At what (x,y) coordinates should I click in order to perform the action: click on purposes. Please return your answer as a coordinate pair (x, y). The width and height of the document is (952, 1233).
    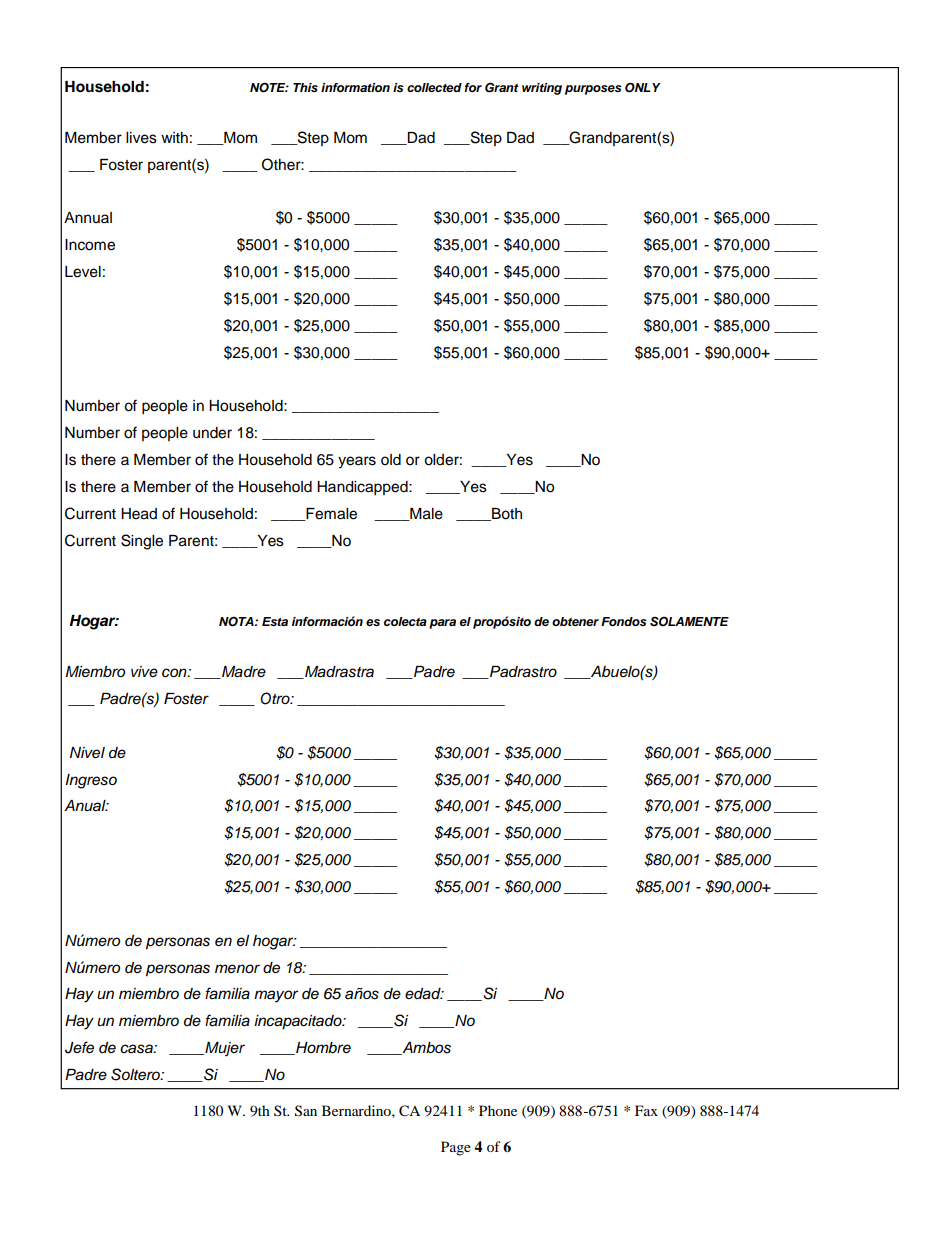
    Looking at the image, I should click on (593, 90).
